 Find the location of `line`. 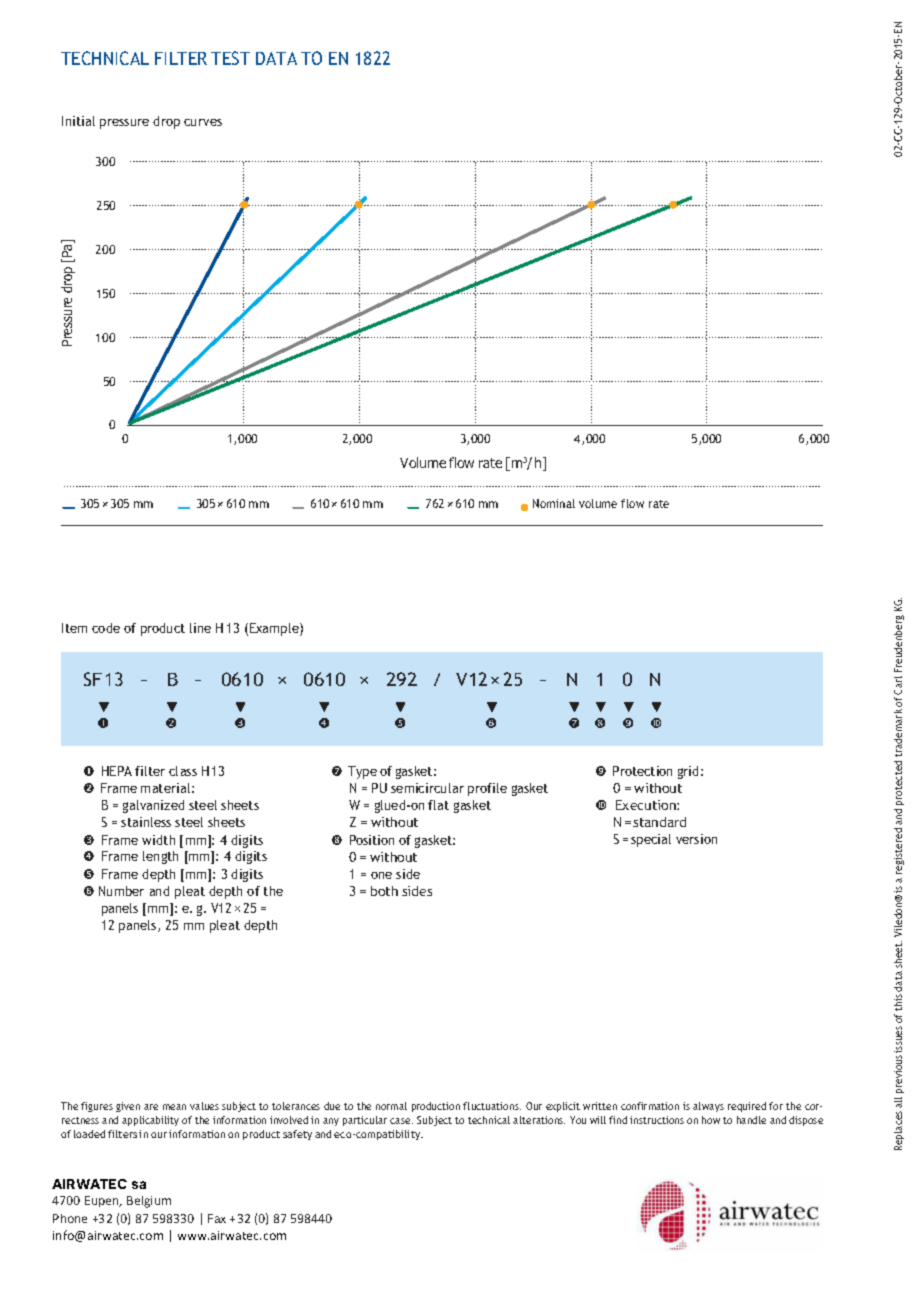

line is located at coordinates (200, 628).
